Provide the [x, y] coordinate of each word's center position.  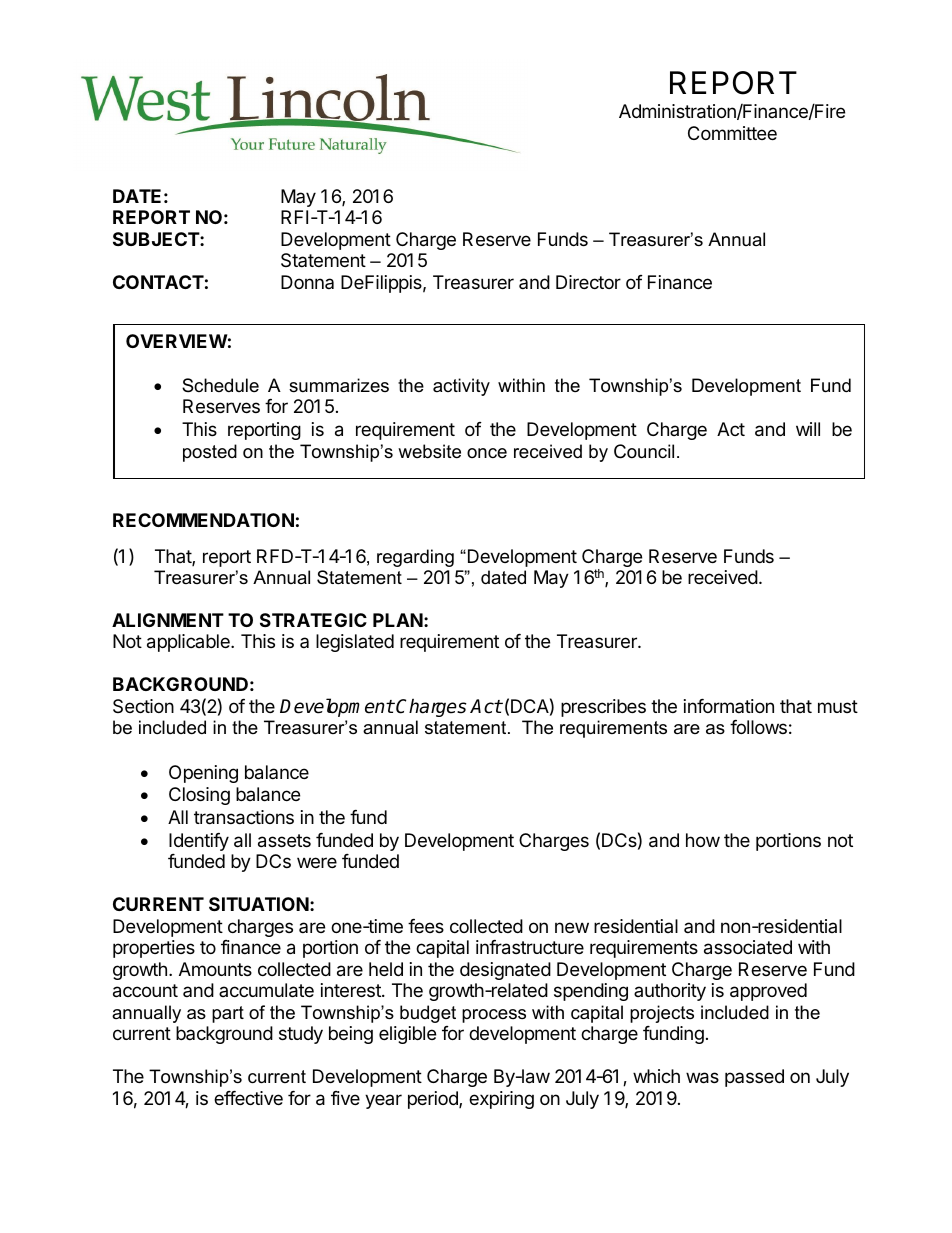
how [703, 840]
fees [426, 926]
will [808, 429]
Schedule [220, 385]
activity [461, 387]
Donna [307, 282]
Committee [732, 133]
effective [248, 1098]
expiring [501, 1100]
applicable [189, 643]
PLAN [398, 620]
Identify [199, 842]
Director [588, 282]
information [729, 706]
